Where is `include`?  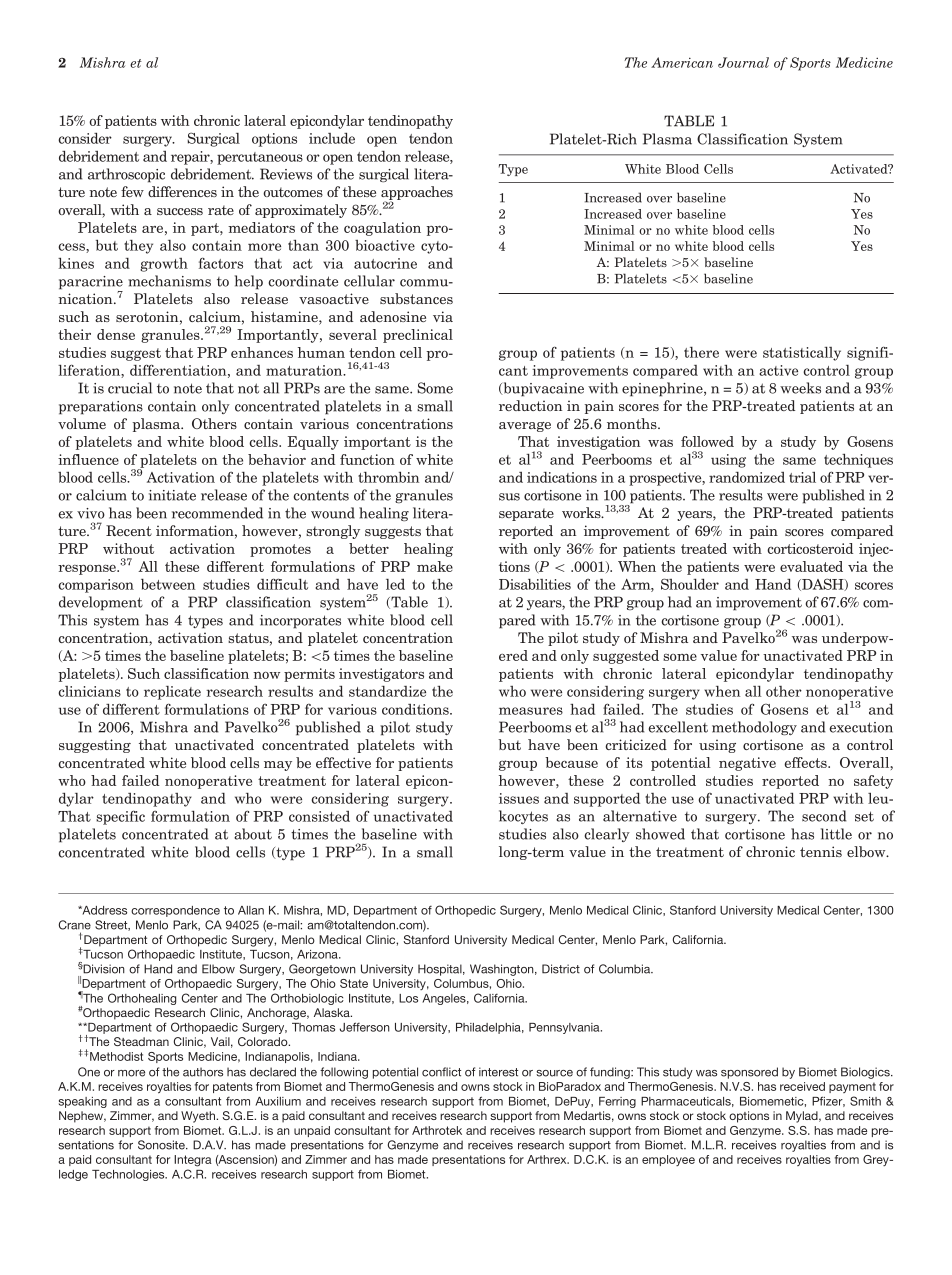
include is located at coordinates (332, 138).
